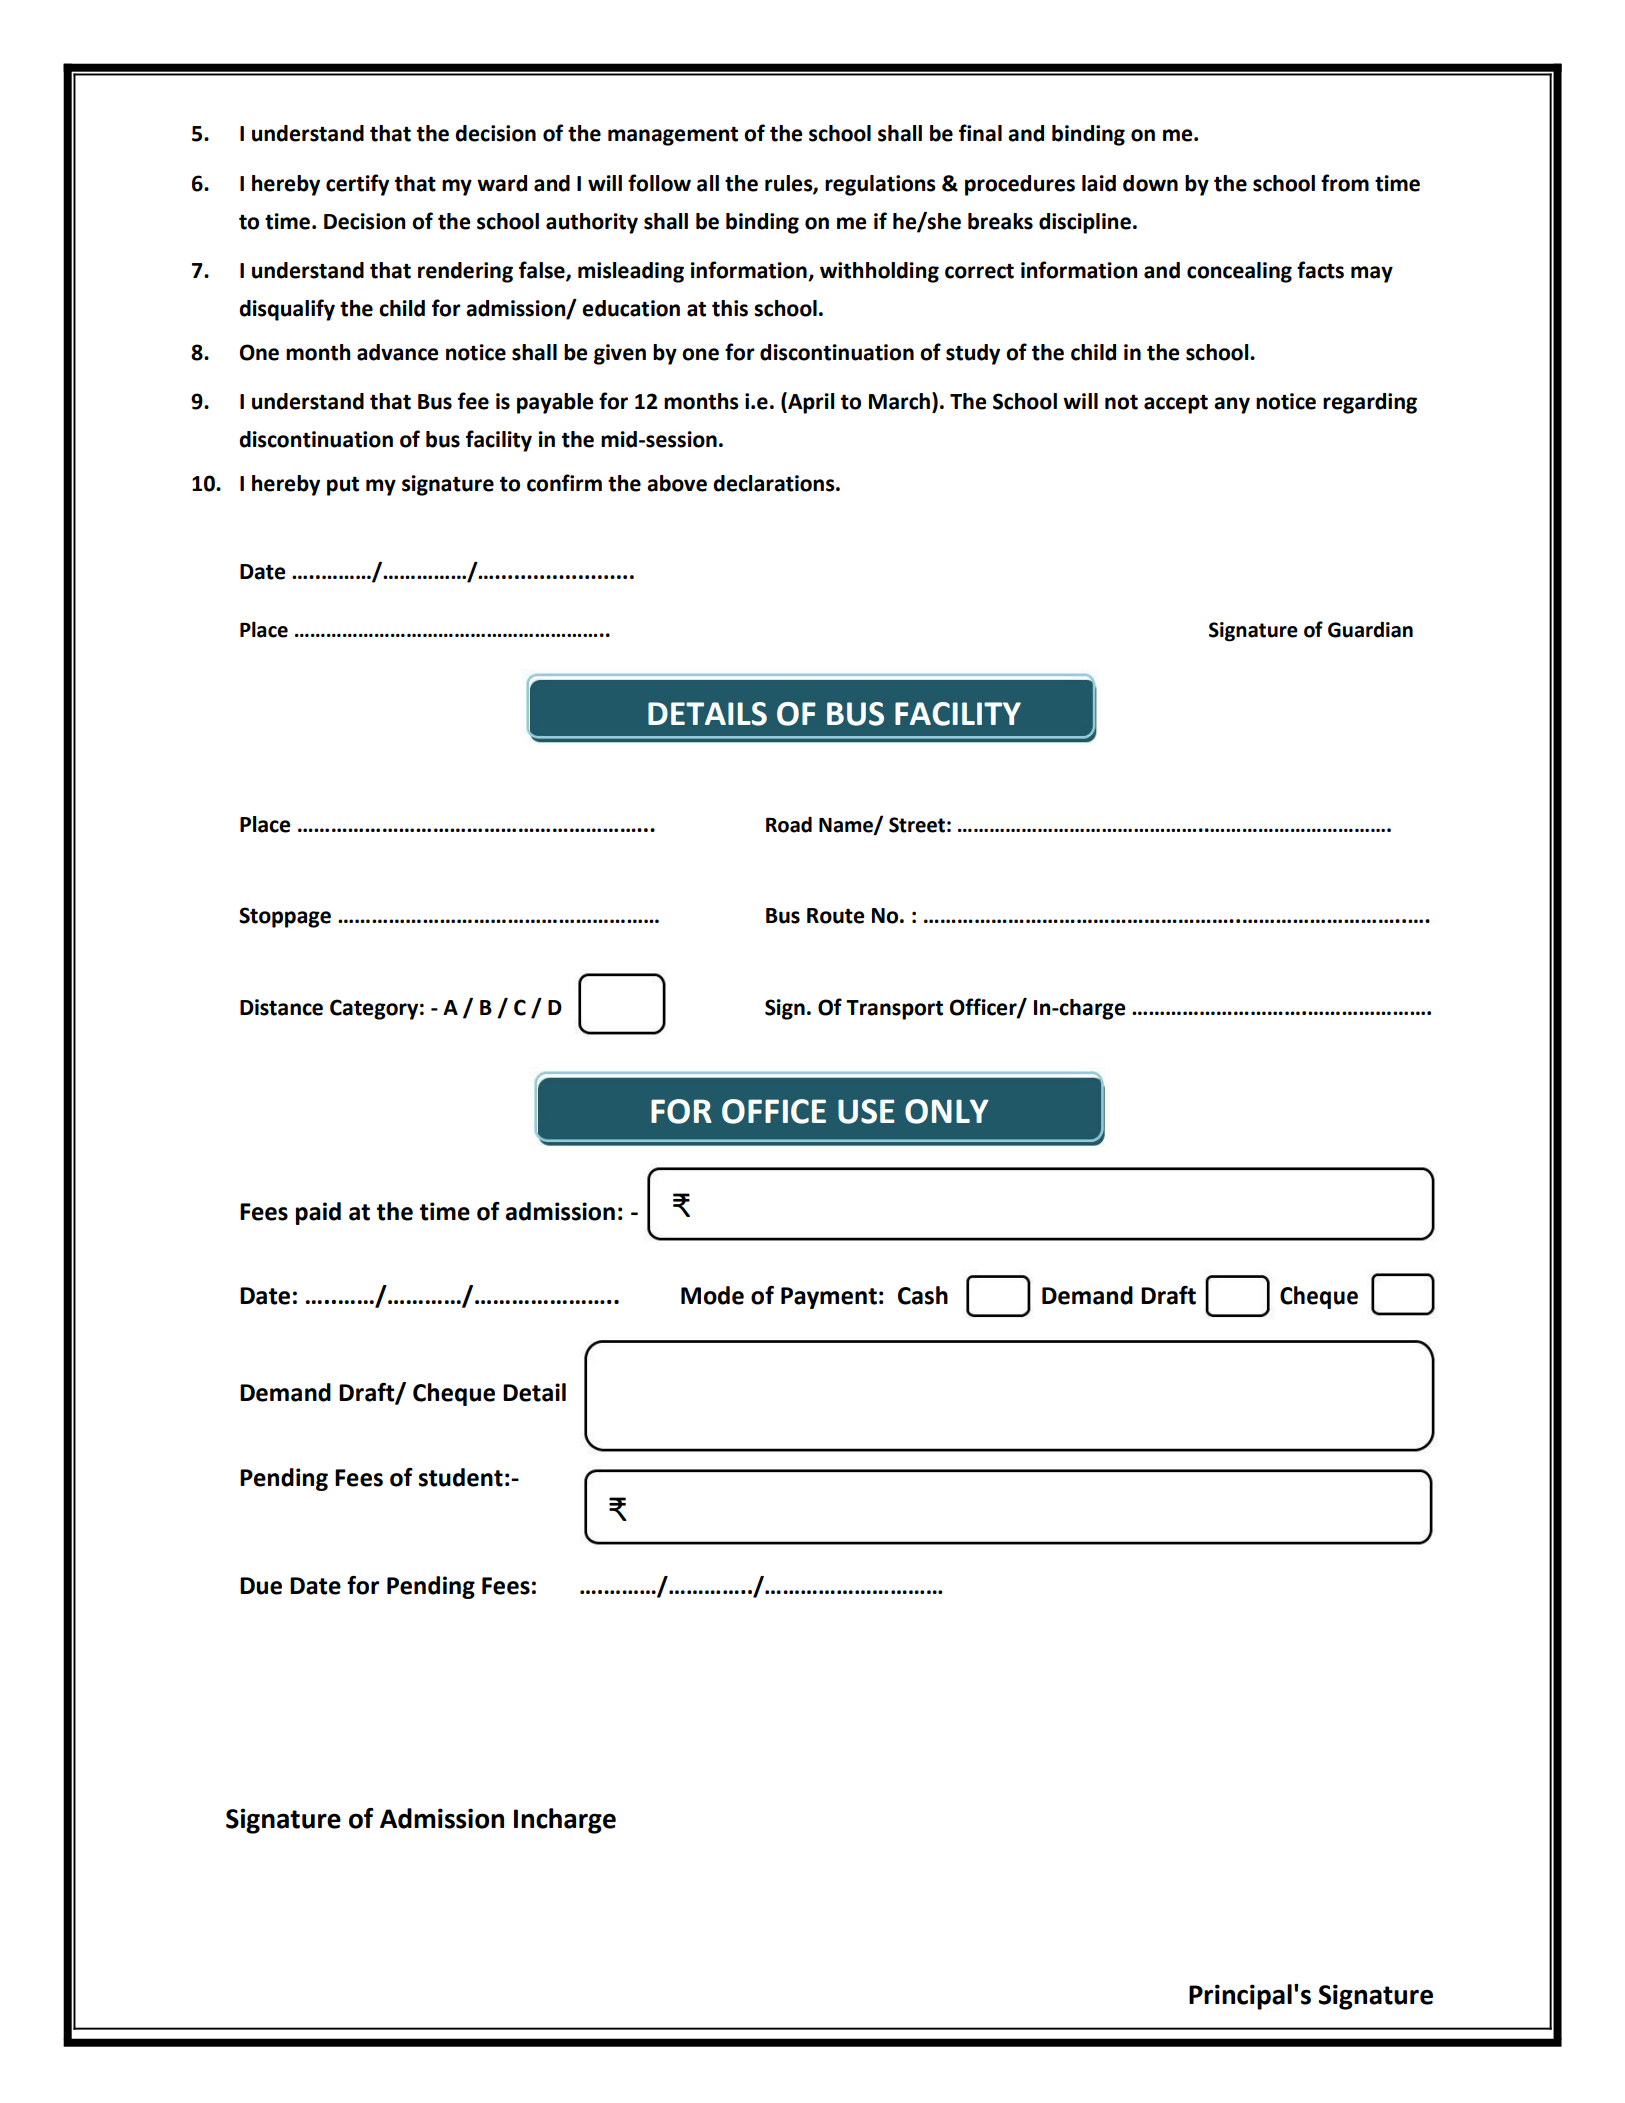  I want to click on Cash, so click(923, 1295).
